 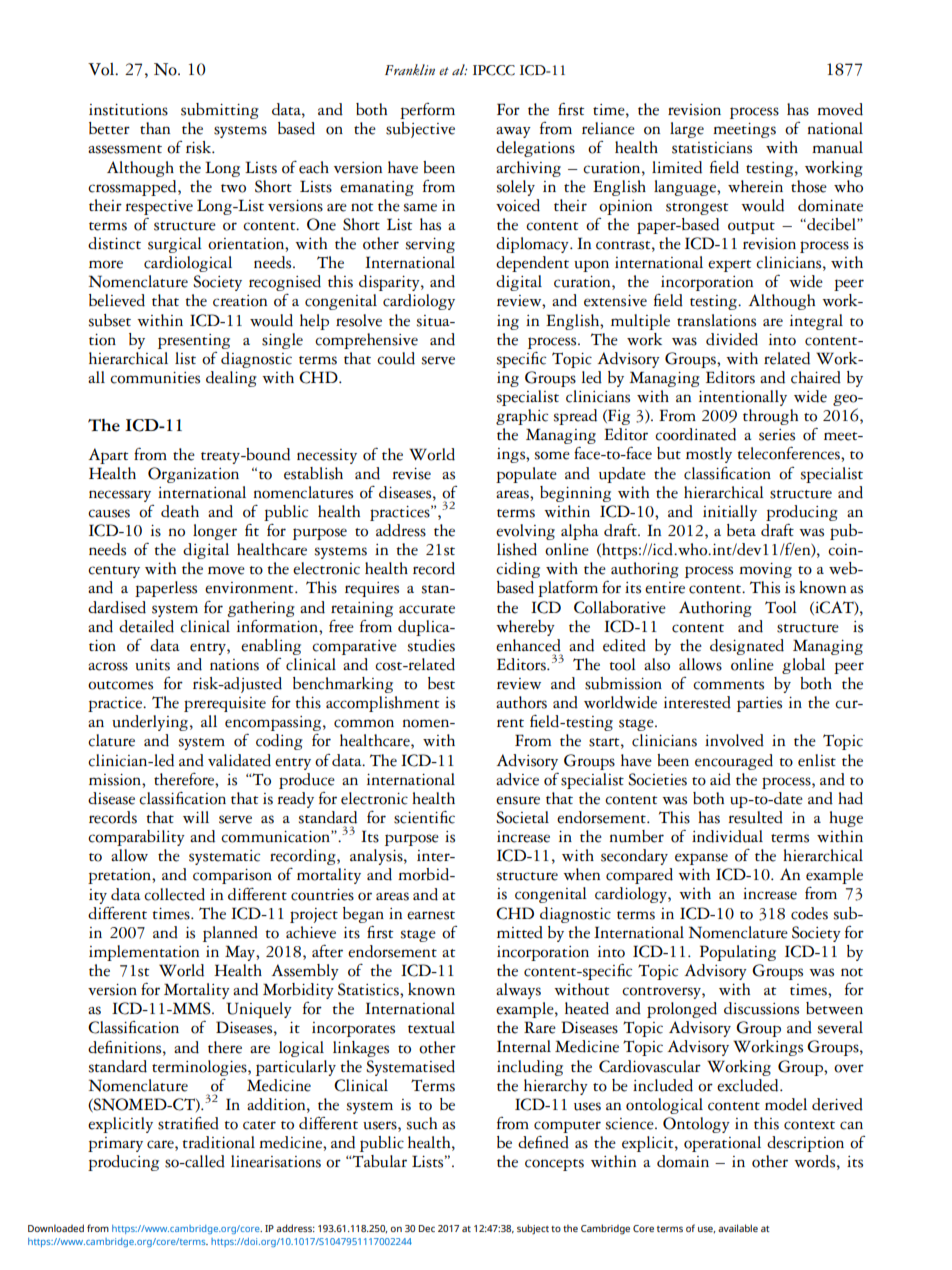 I want to click on studies, so click(x=431, y=645).
